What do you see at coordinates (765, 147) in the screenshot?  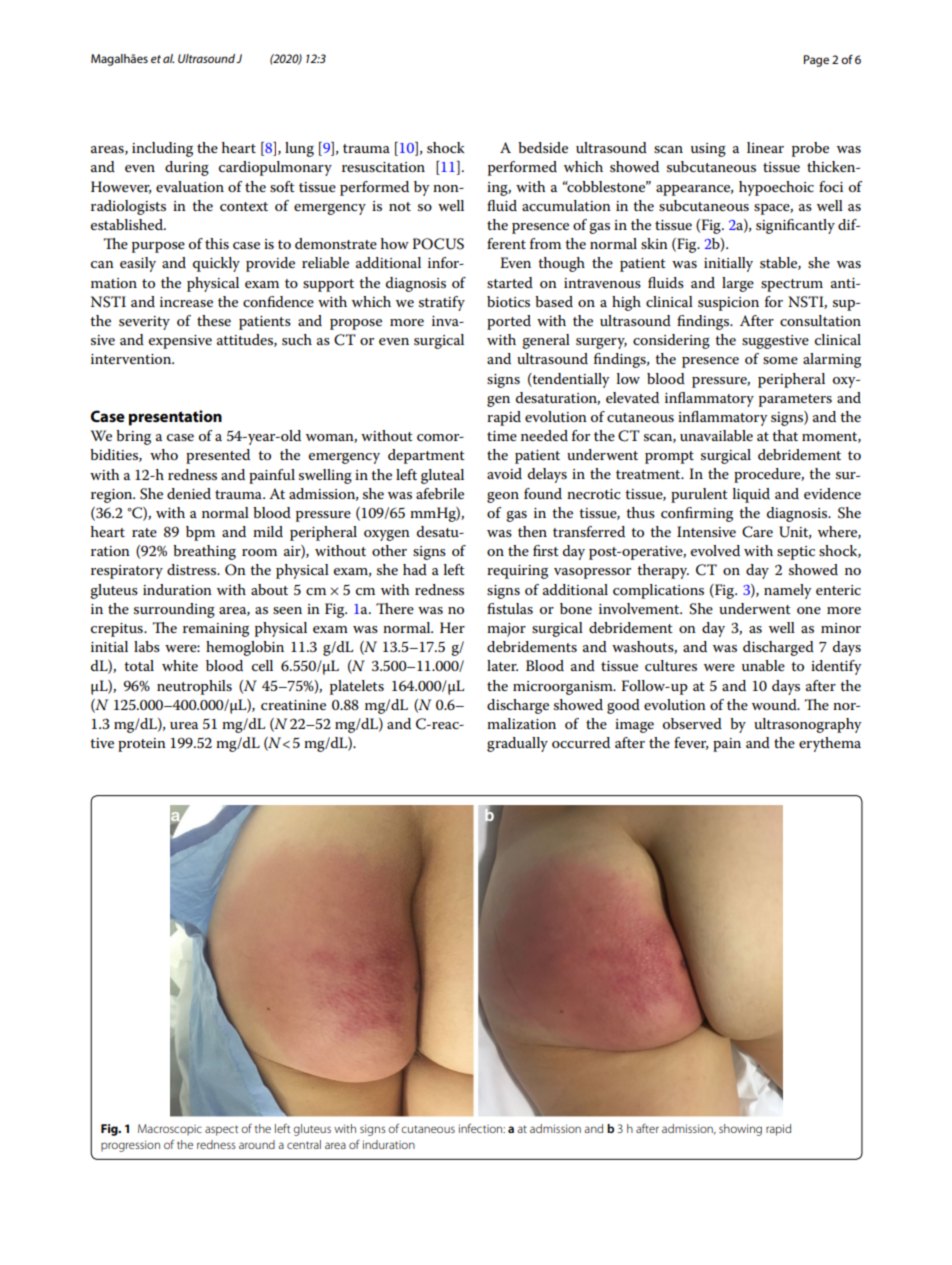 I see `linear` at bounding box center [765, 147].
